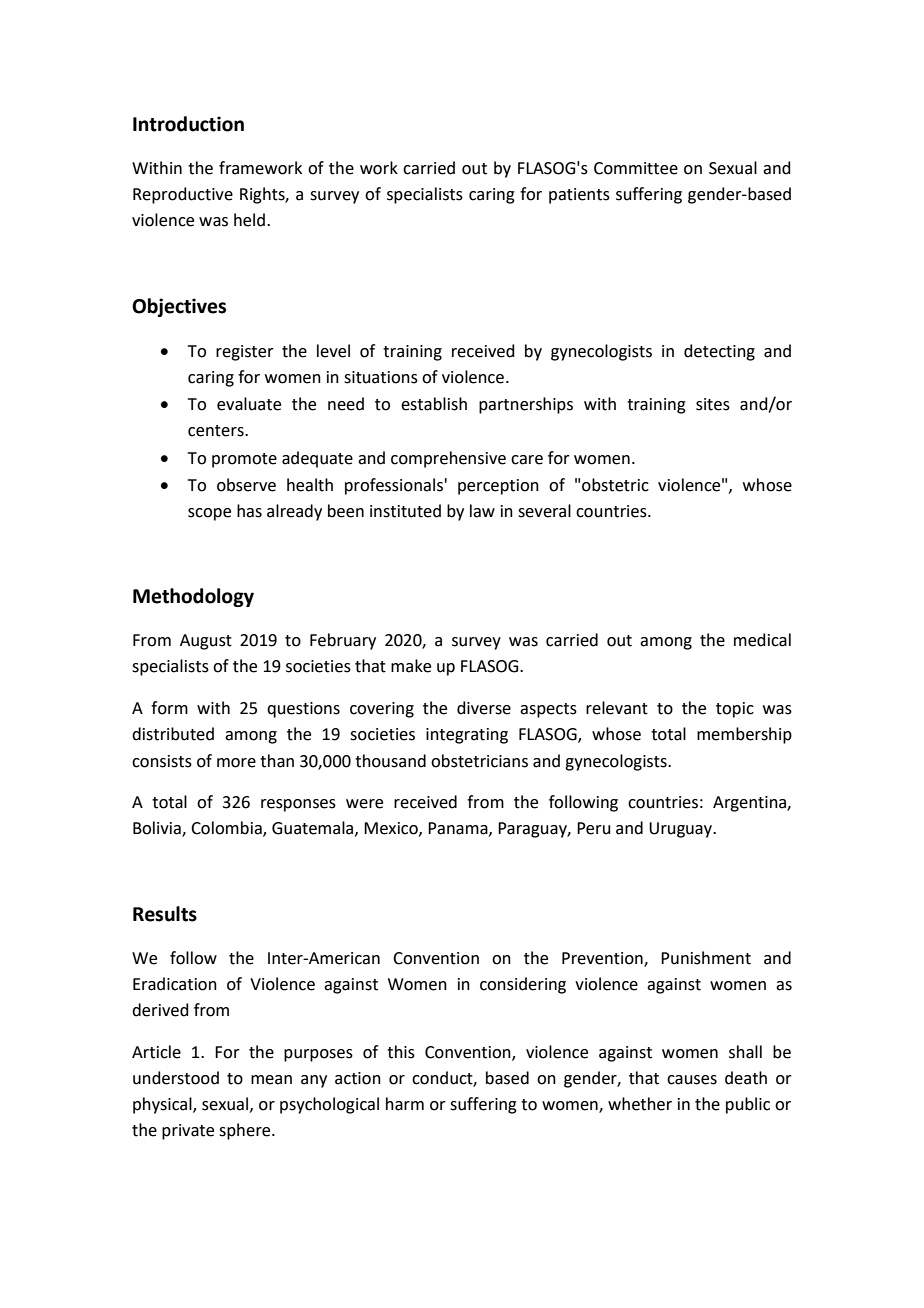  What do you see at coordinates (405, 1104) in the image?
I see `harm` at bounding box center [405, 1104].
